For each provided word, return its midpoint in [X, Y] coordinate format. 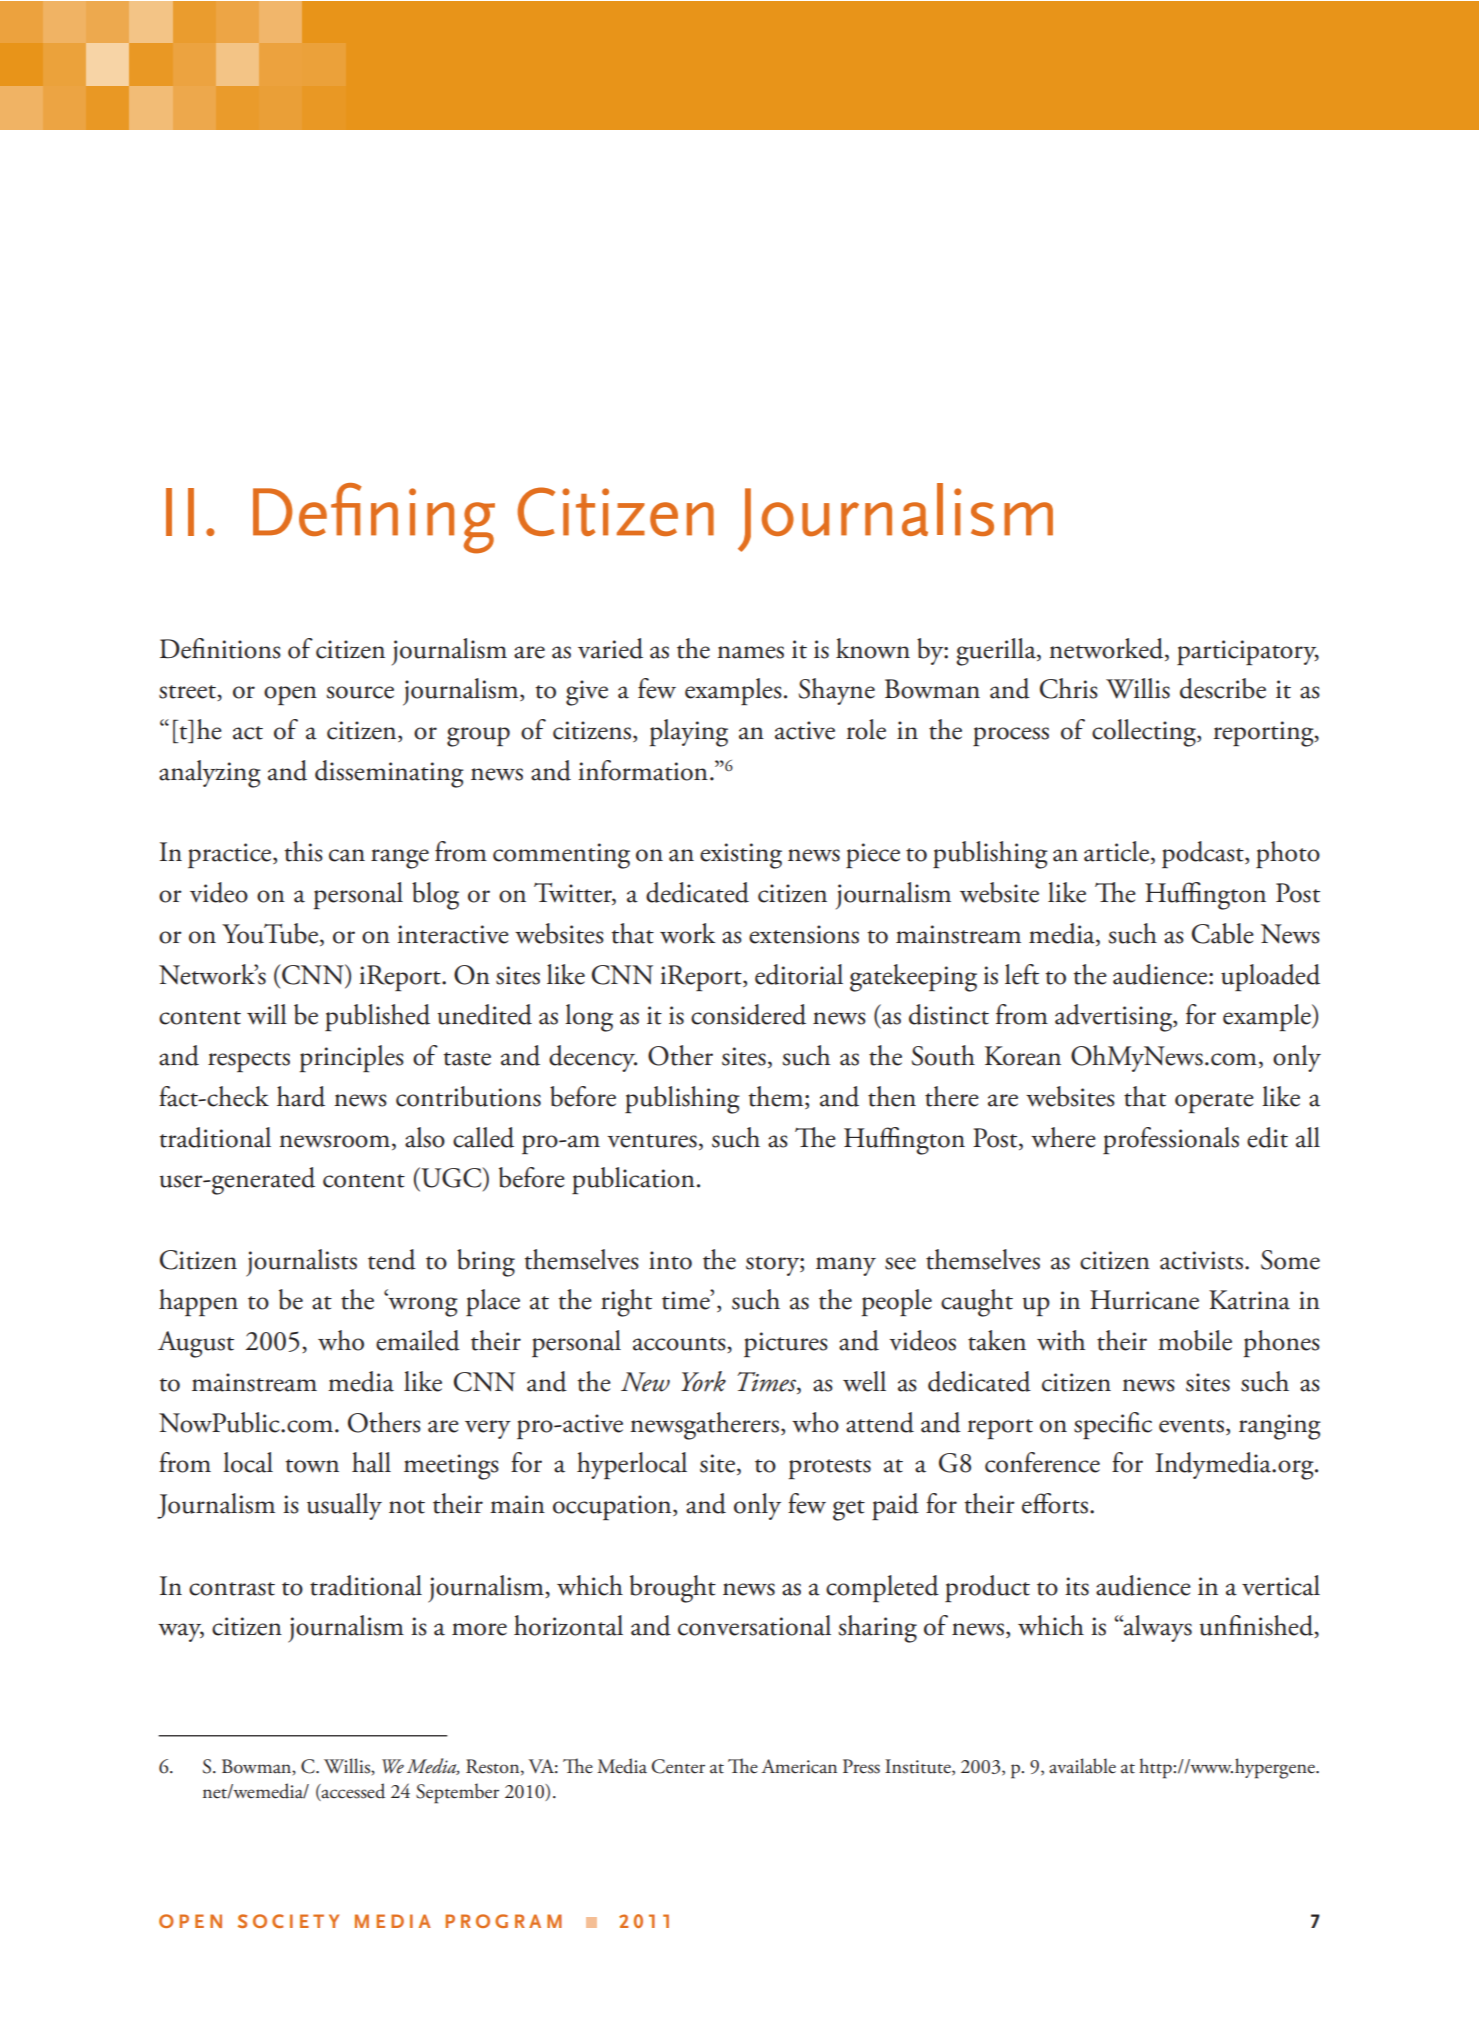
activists [1201, 1260]
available [1082, 1766]
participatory [1248, 653]
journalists [301, 1263]
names [750, 652]
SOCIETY [288, 1921]
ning [433, 521]
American [799, 1766]
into [670, 1260]
